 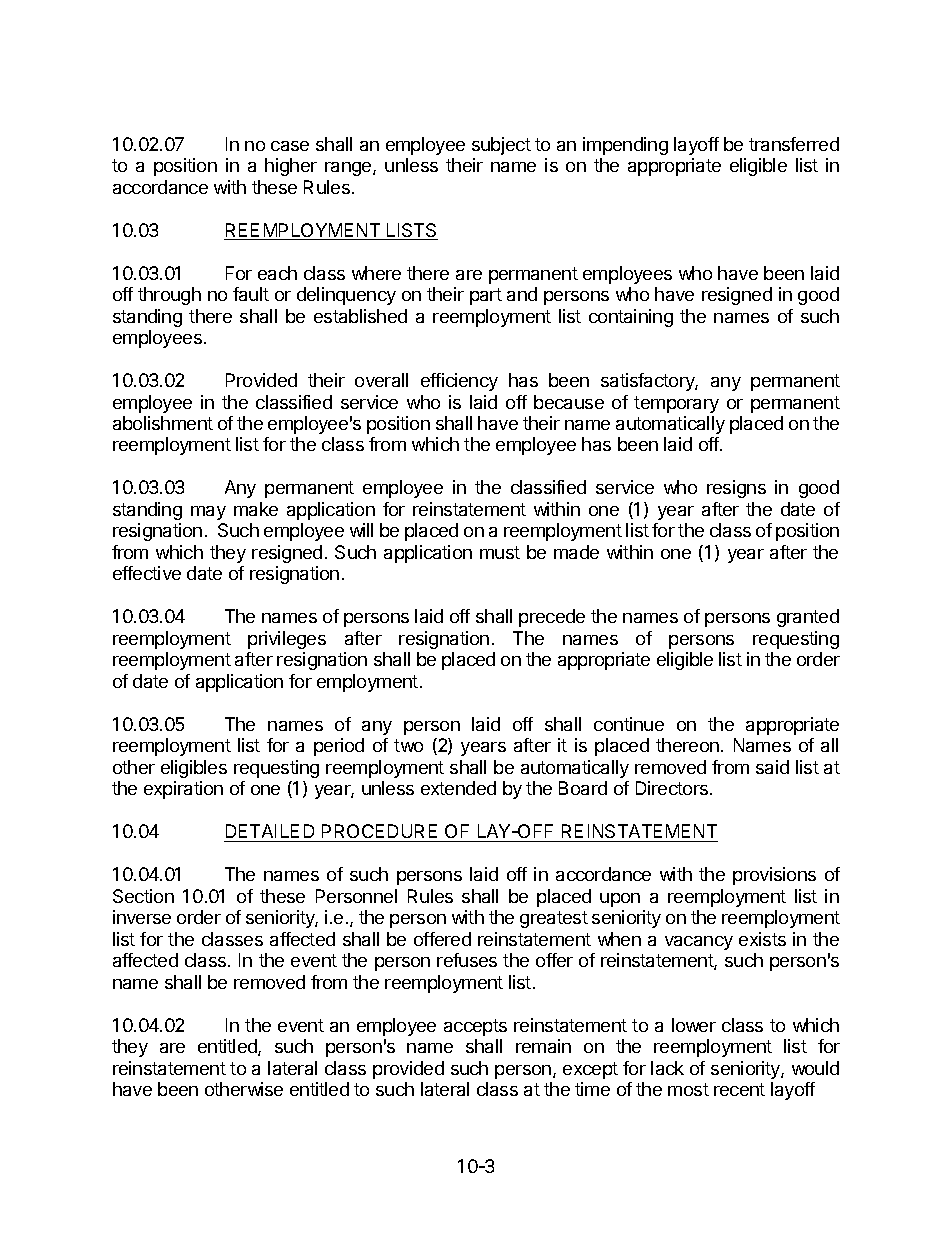 What do you see at coordinates (500, 552) in the screenshot?
I see `must` at bounding box center [500, 552].
